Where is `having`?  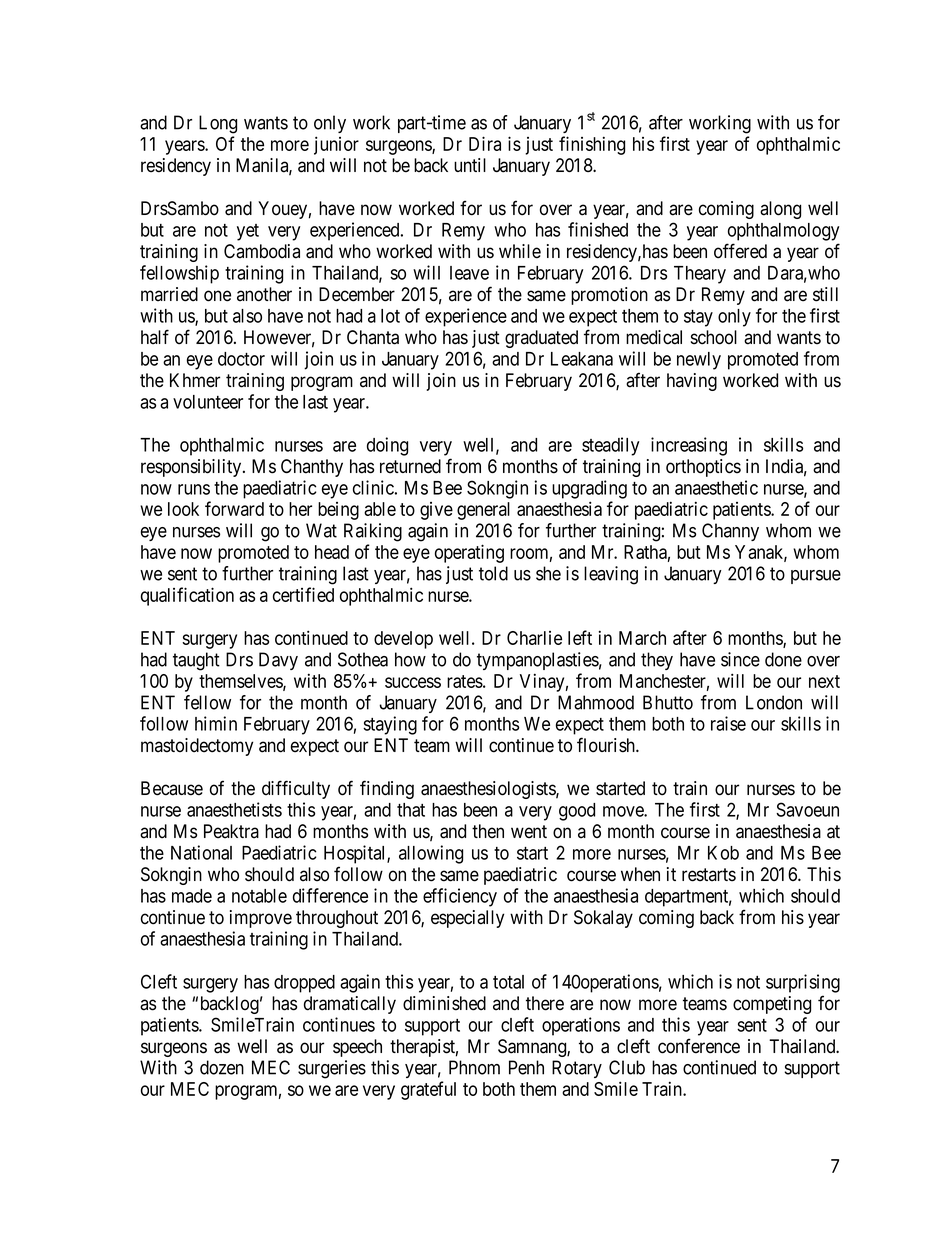
having is located at coordinates (692, 382).
